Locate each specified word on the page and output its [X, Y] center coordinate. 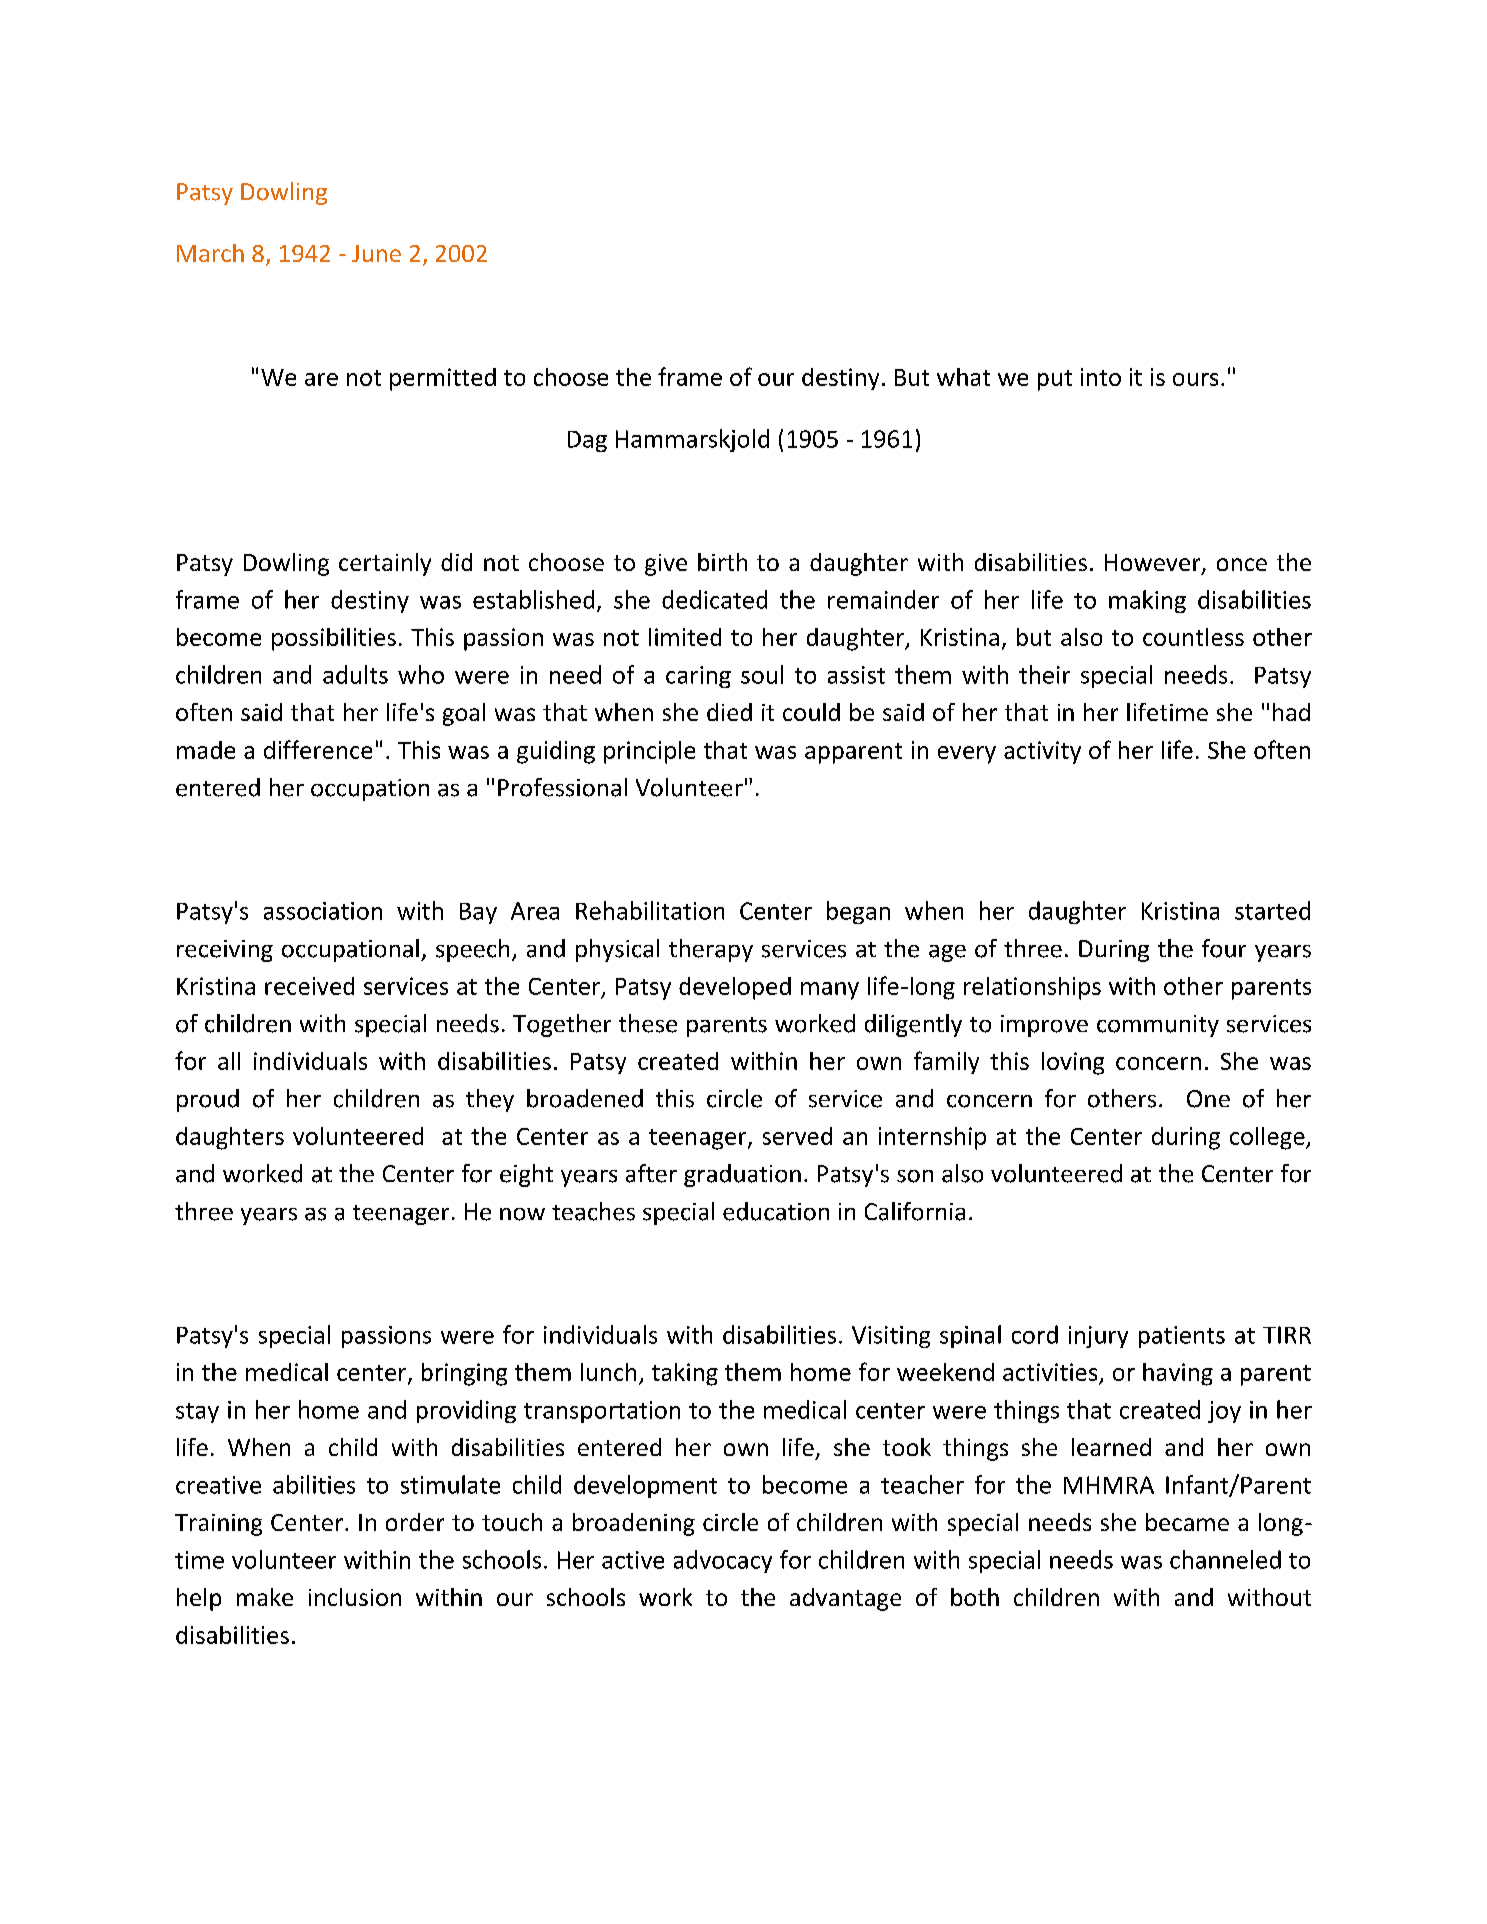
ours [1195, 379]
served [797, 1136]
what [963, 377]
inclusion [355, 1597]
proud [208, 1100]
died [729, 712]
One [1208, 1099]
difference [318, 749]
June [376, 253]
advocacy [723, 1561]
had [1291, 712]
